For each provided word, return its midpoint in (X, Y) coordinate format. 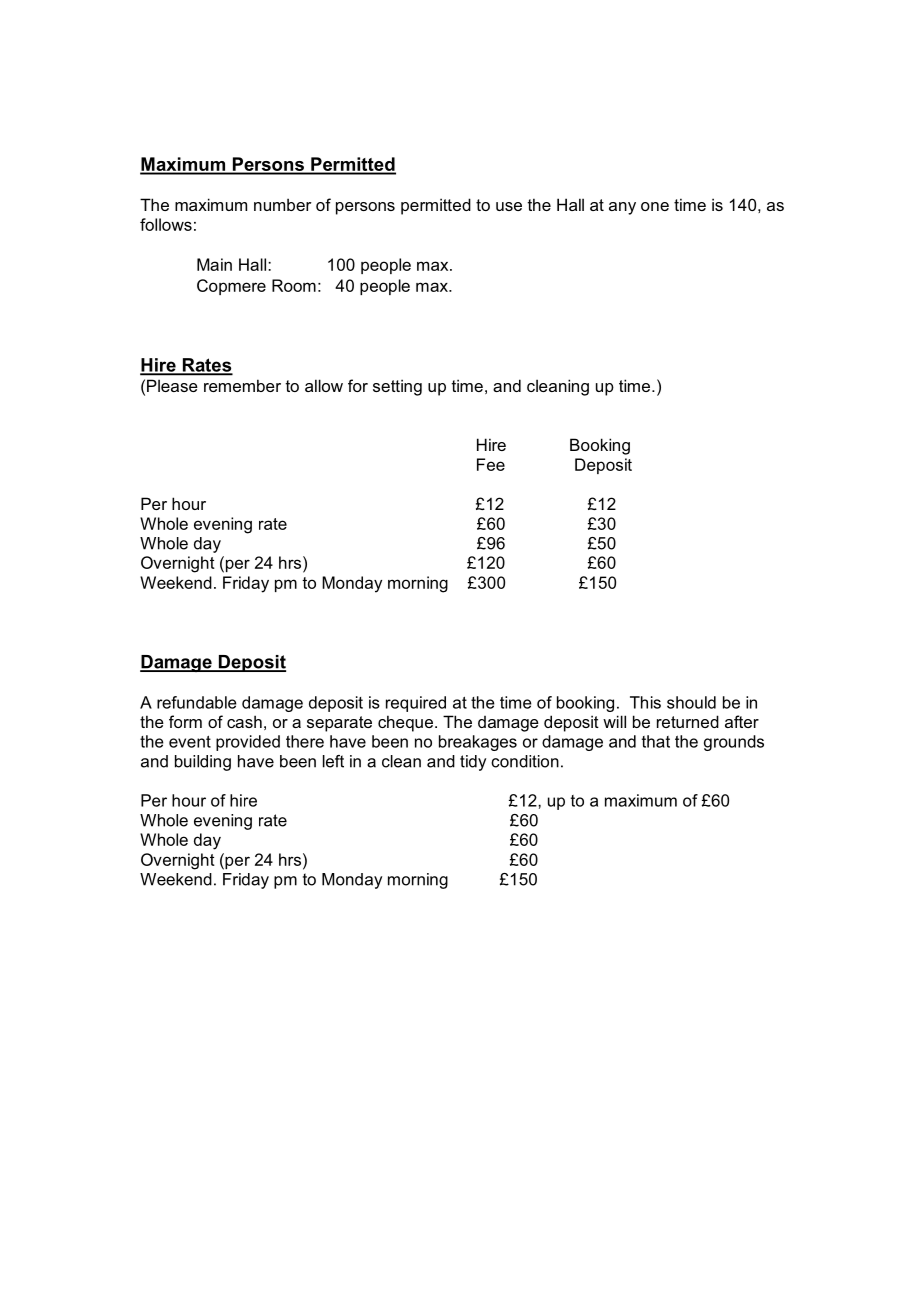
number (283, 204)
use (509, 206)
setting (397, 387)
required (416, 704)
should (691, 702)
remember (242, 385)
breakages (478, 743)
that (656, 741)
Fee (491, 464)
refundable (197, 702)
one (655, 206)
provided (248, 743)
